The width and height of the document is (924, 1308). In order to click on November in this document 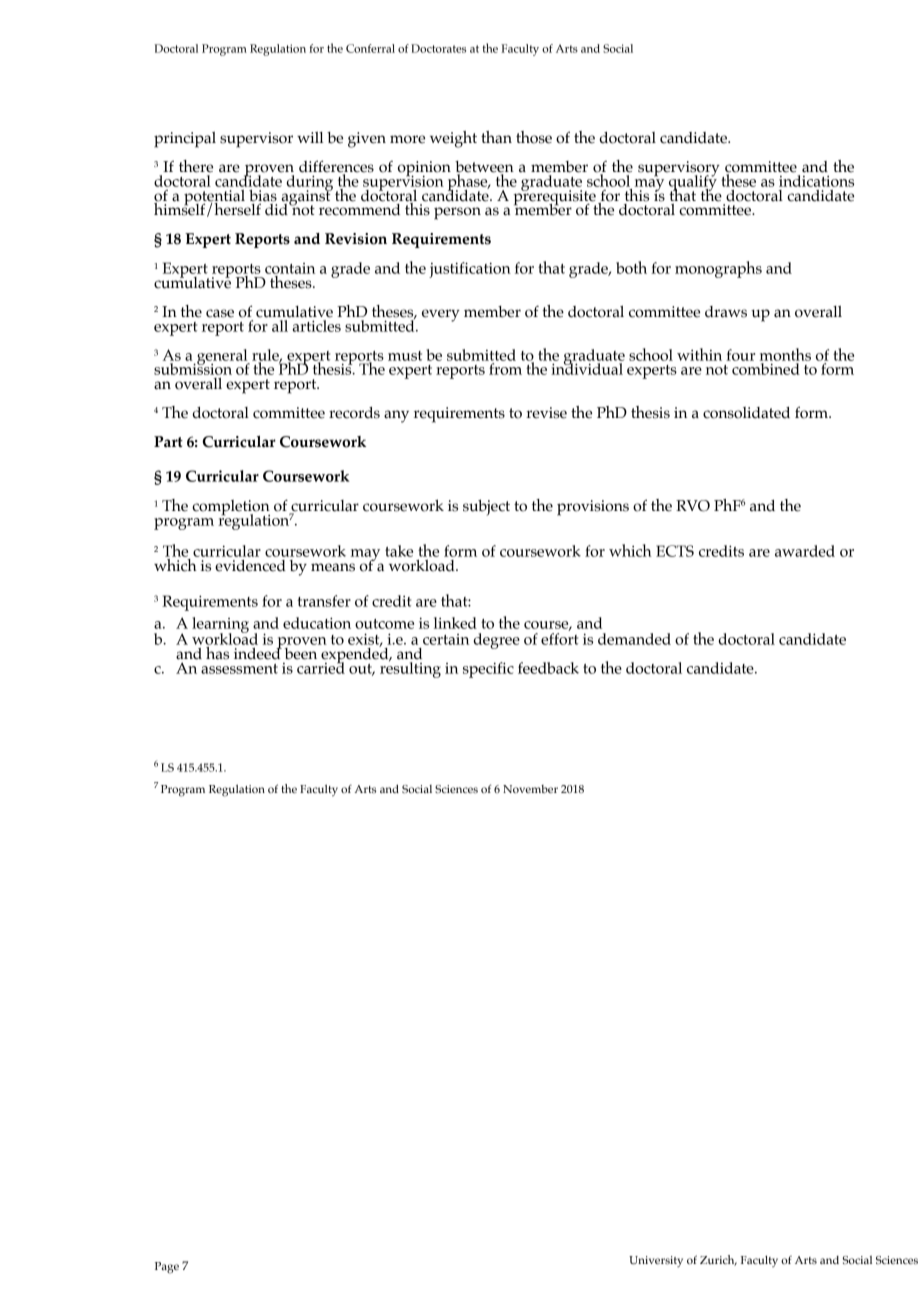, I will do `click(530, 789)`.
